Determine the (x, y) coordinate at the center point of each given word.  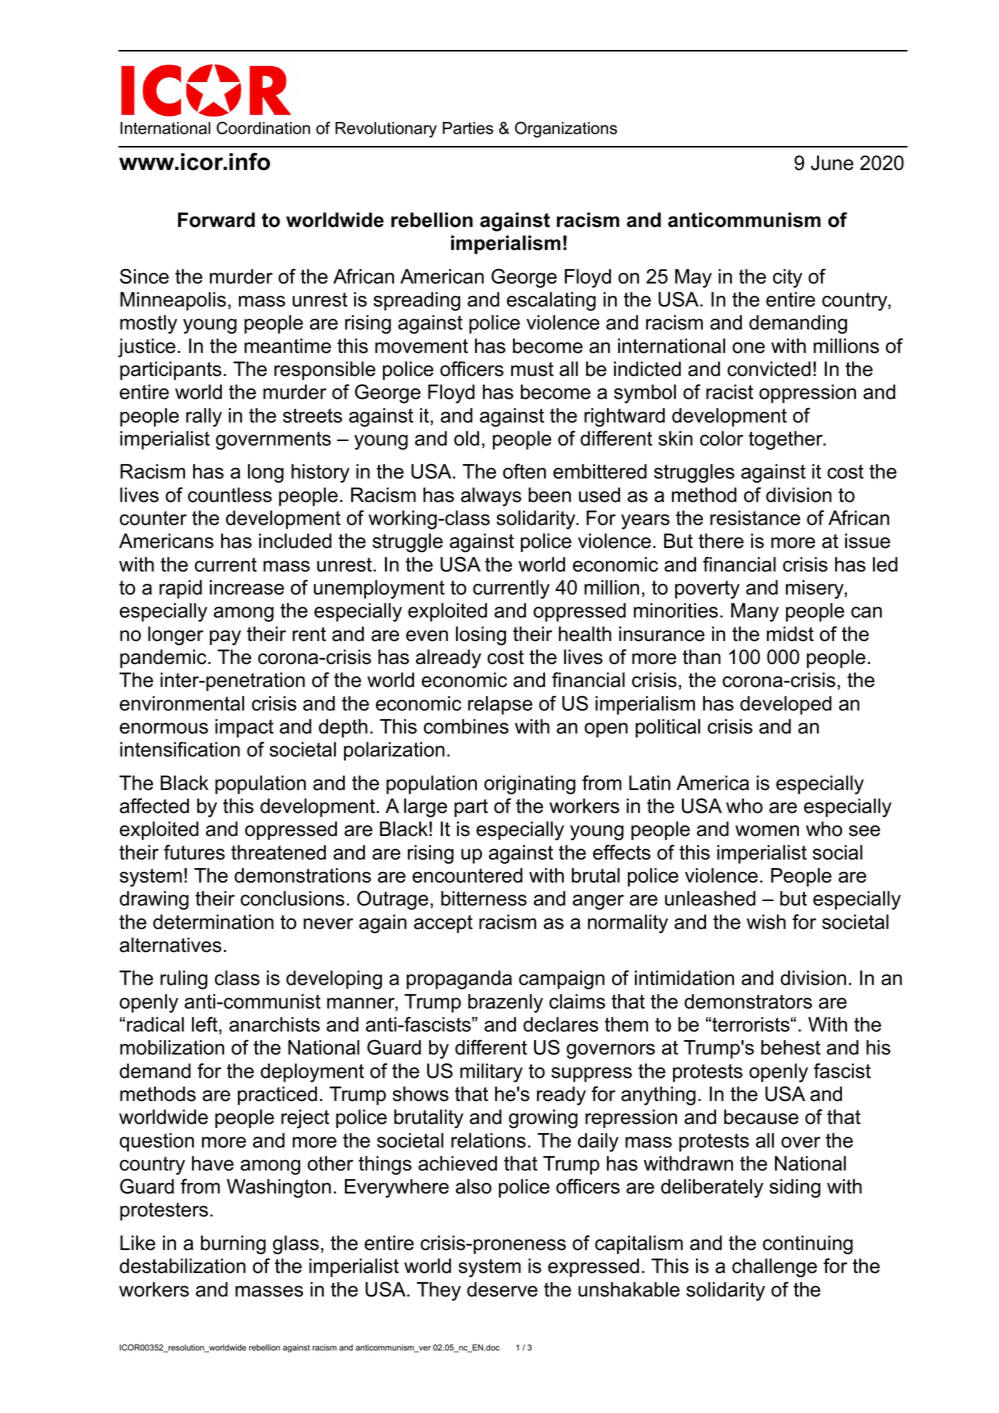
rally (204, 417)
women (767, 831)
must (532, 369)
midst (790, 634)
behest (791, 1047)
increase (247, 587)
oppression (807, 393)
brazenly (505, 1003)
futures (194, 852)
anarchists (274, 1024)
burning (233, 1245)
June (832, 163)
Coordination (263, 128)
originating (530, 785)
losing (481, 636)
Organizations (566, 129)
